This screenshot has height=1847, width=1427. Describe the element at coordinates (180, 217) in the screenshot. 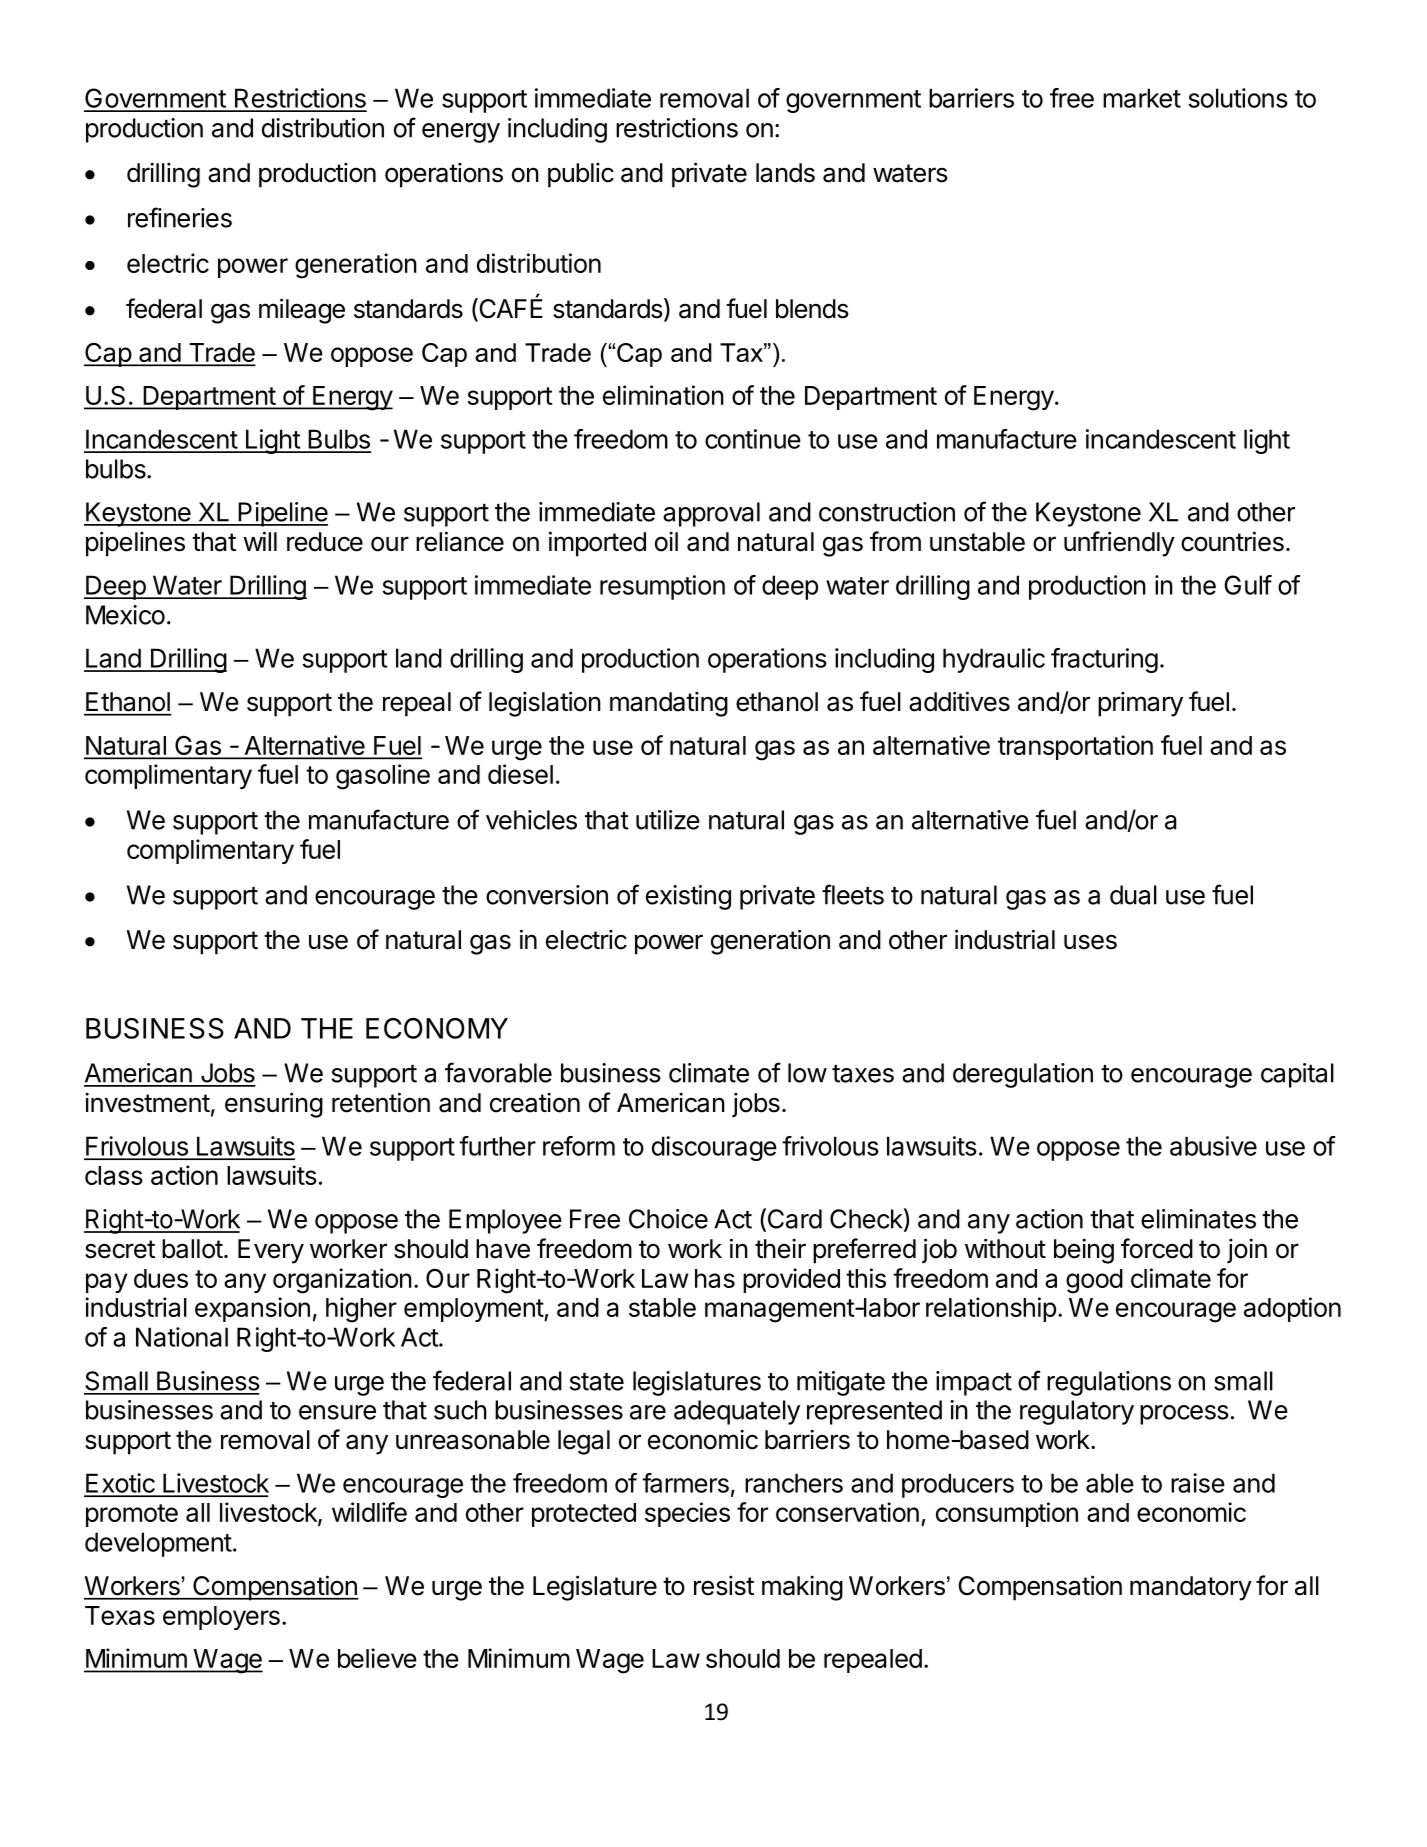

I see `refineries` at that location.
